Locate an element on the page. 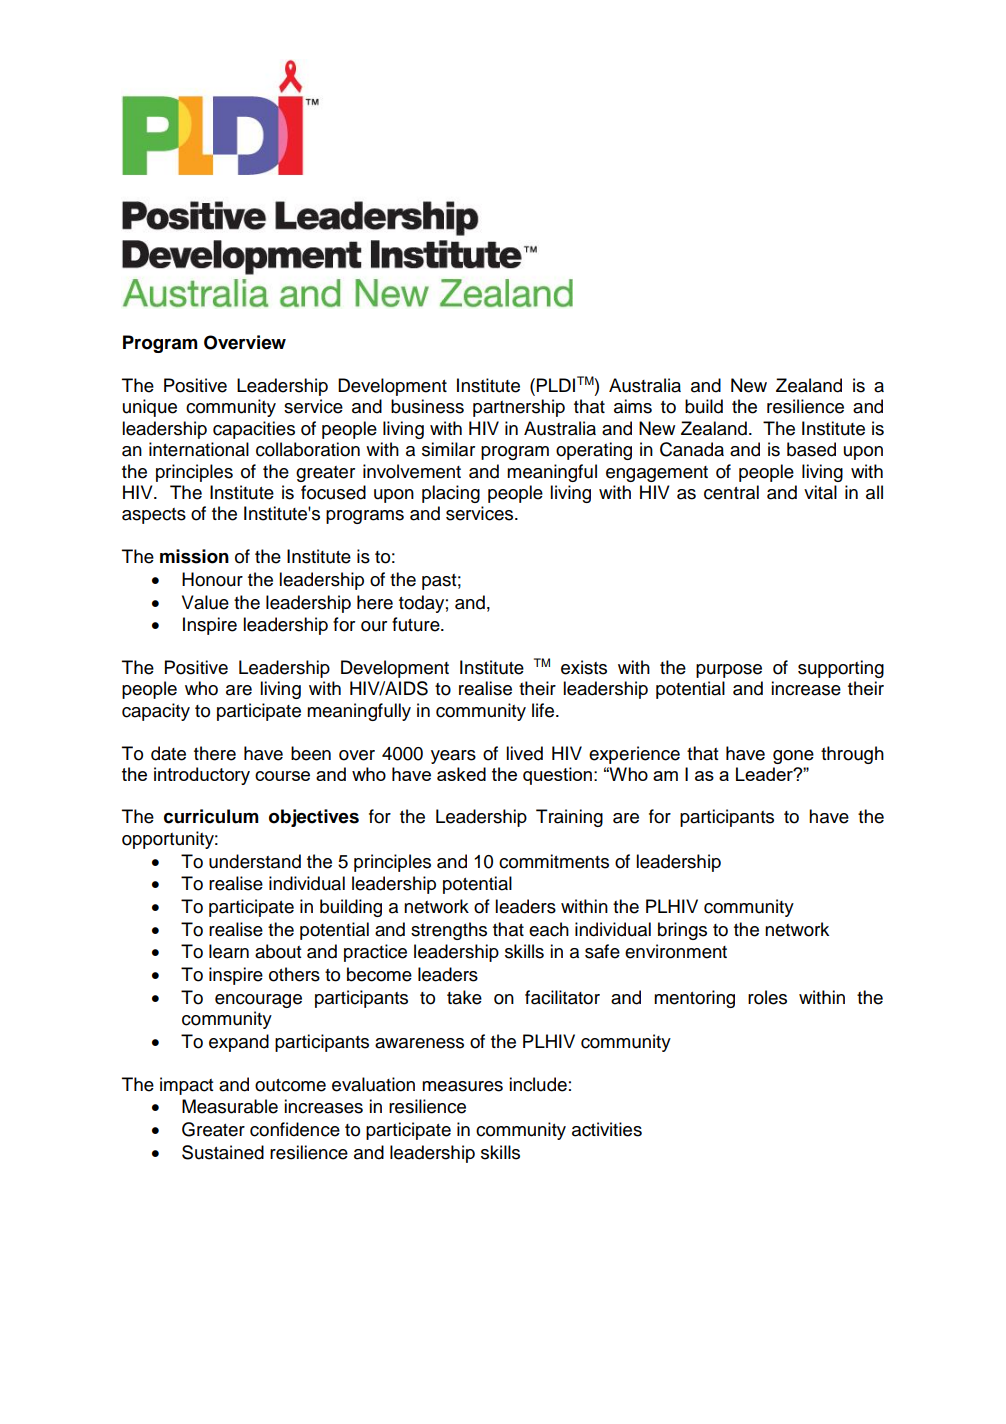 Image resolution: width=1006 pixels, height=1424 pixels. partnership is located at coordinates (519, 408).
